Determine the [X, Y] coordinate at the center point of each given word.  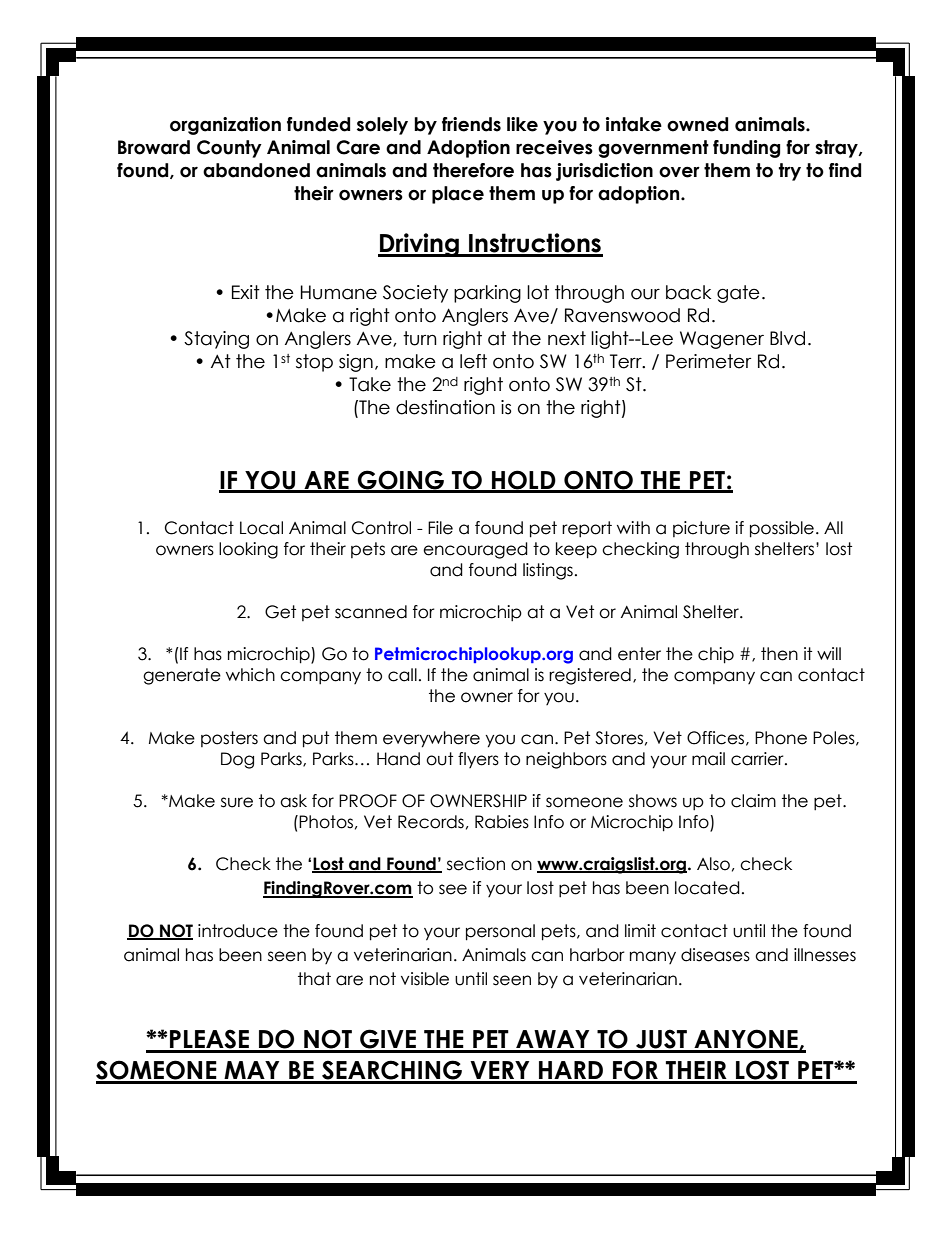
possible [782, 529]
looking [248, 550]
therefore [473, 170]
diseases [715, 955]
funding [746, 149]
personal [500, 932]
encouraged [475, 550]
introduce [238, 931]
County [229, 149]
